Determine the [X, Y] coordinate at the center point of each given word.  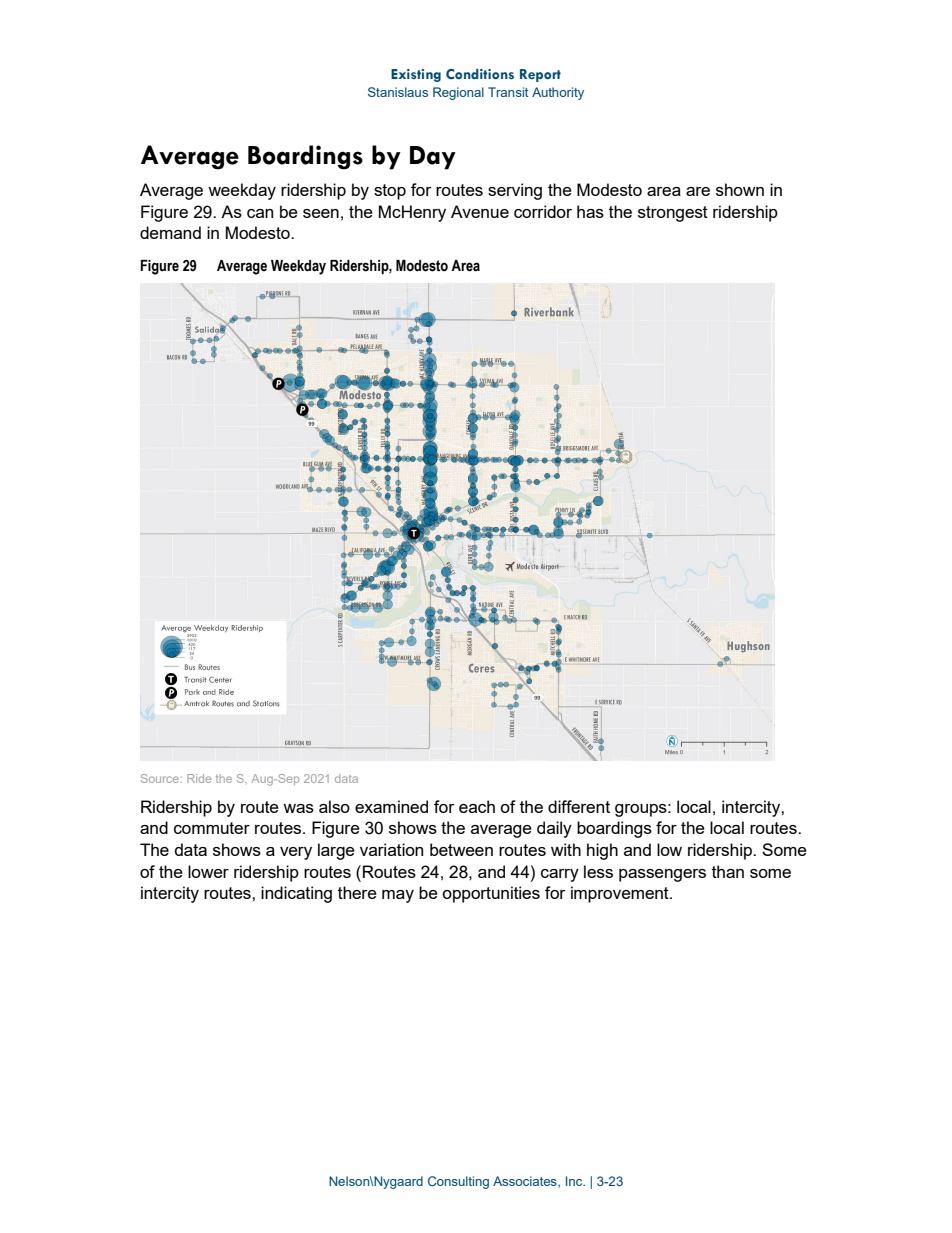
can [260, 213]
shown [740, 189]
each [477, 806]
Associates [526, 1182]
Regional [458, 93]
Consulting [458, 1182]
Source [161, 778]
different [579, 806]
